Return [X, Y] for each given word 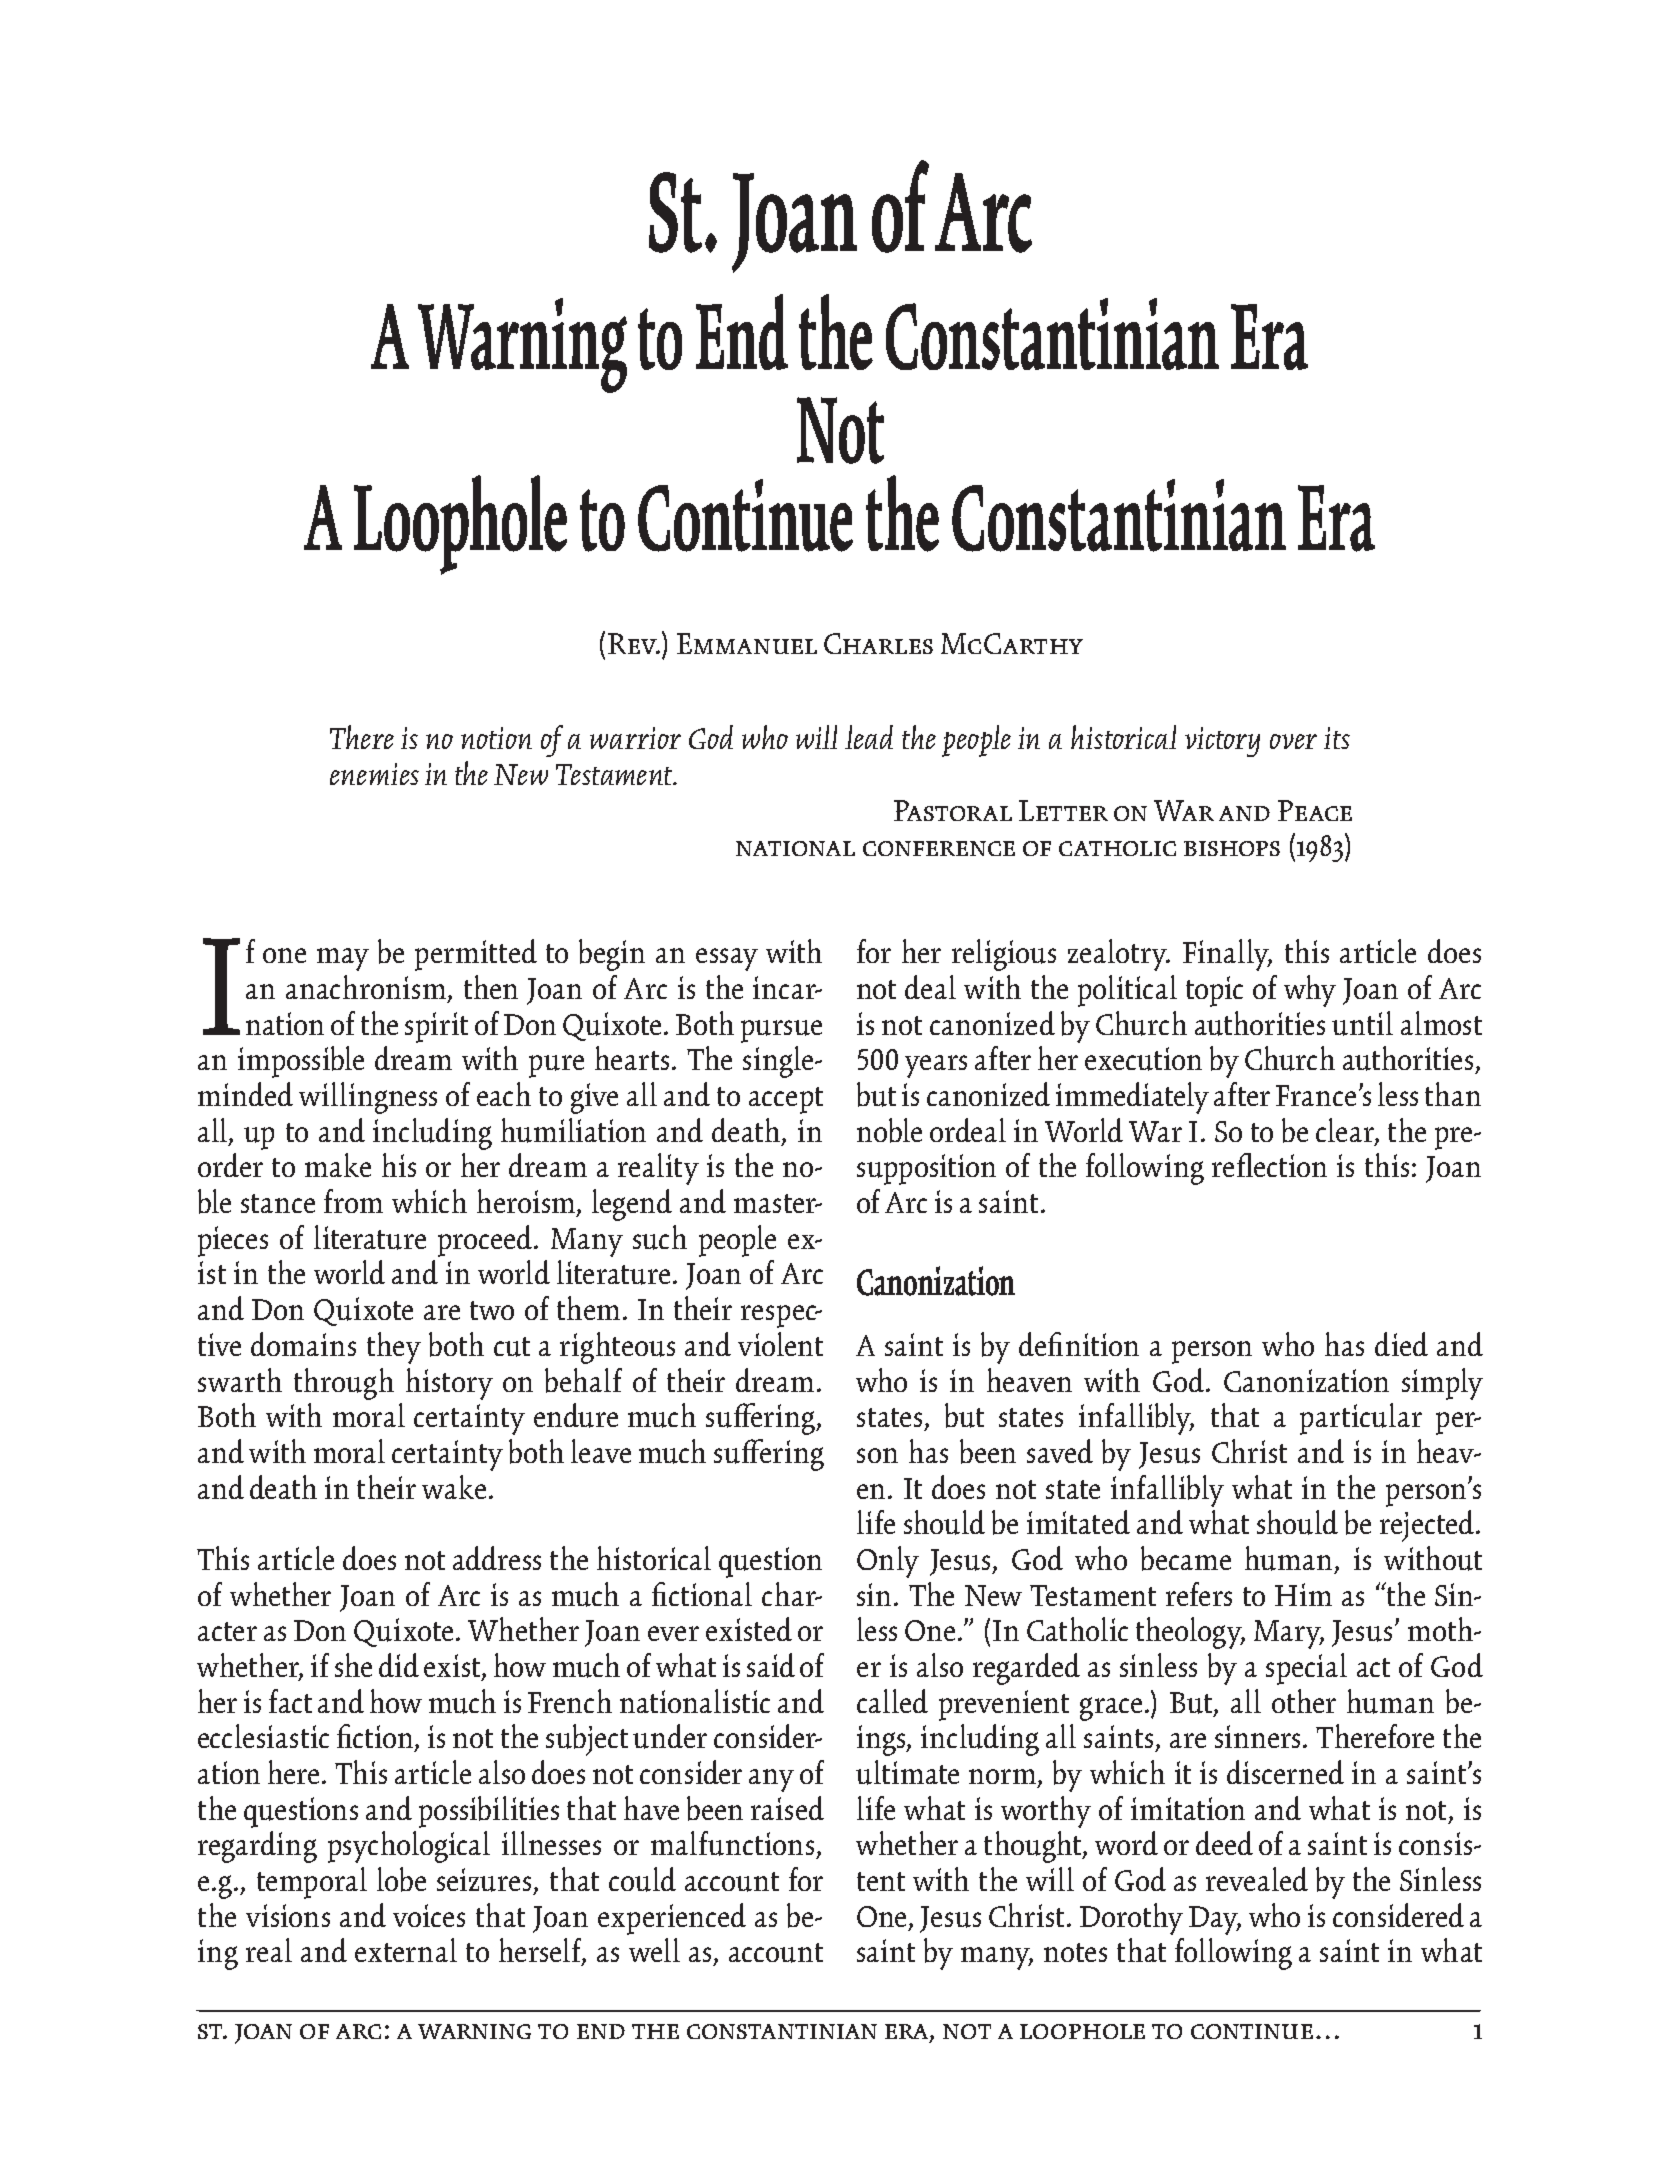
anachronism [366, 987]
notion [496, 738]
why [1310, 991]
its [1337, 738]
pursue [781, 1031]
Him [1303, 1594]
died [1401, 1344]
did [399, 1665]
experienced [672, 1919]
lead [869, 737]
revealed [1257, 1879]
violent [780, 1344]
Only [888, 1562]
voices [429, 1915]
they [394, 1348]
